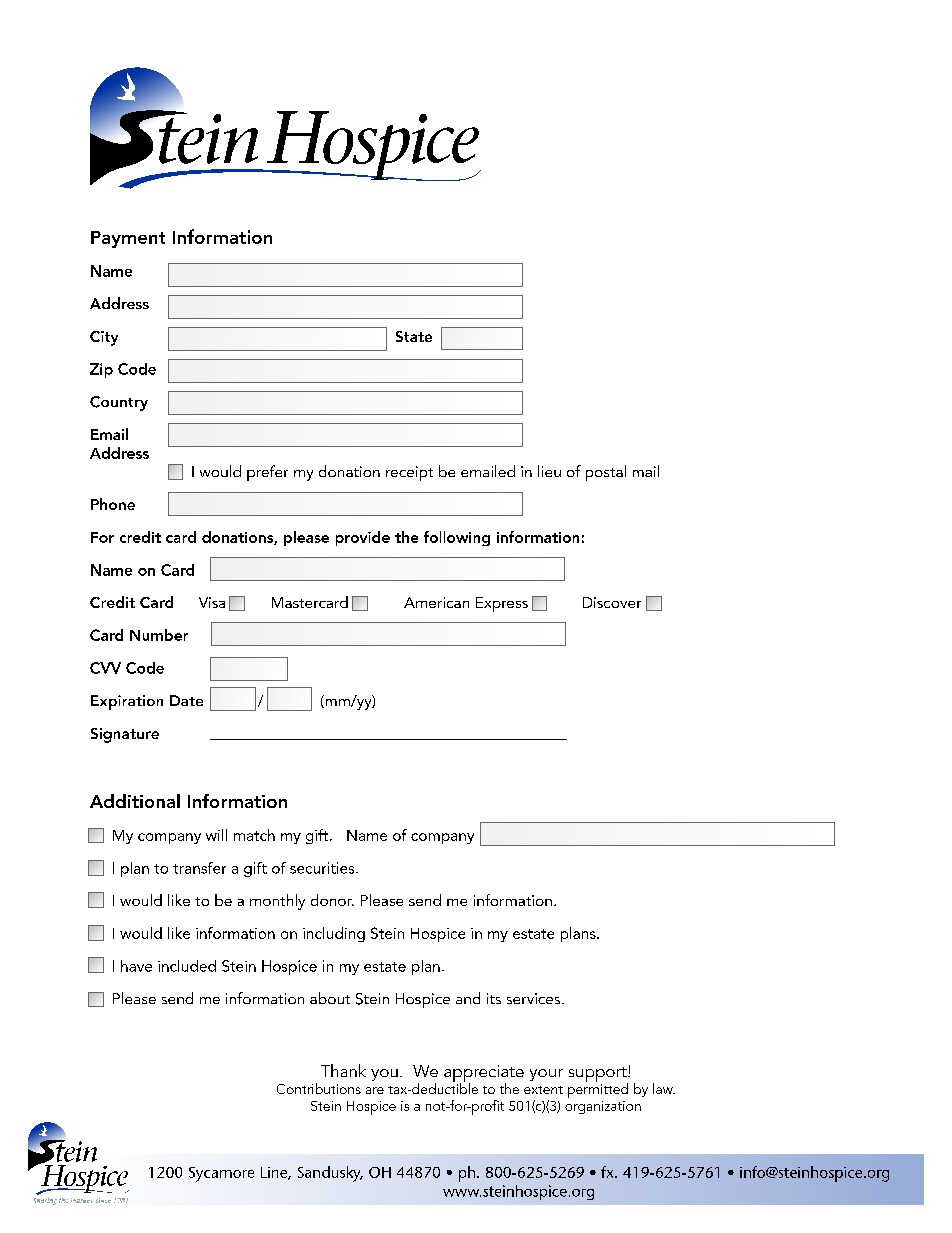 This image has height=1233, width=952. What do you see at coordinates (212, 602) in the image?
I see `Visa` at bounding box center [212, 602].
